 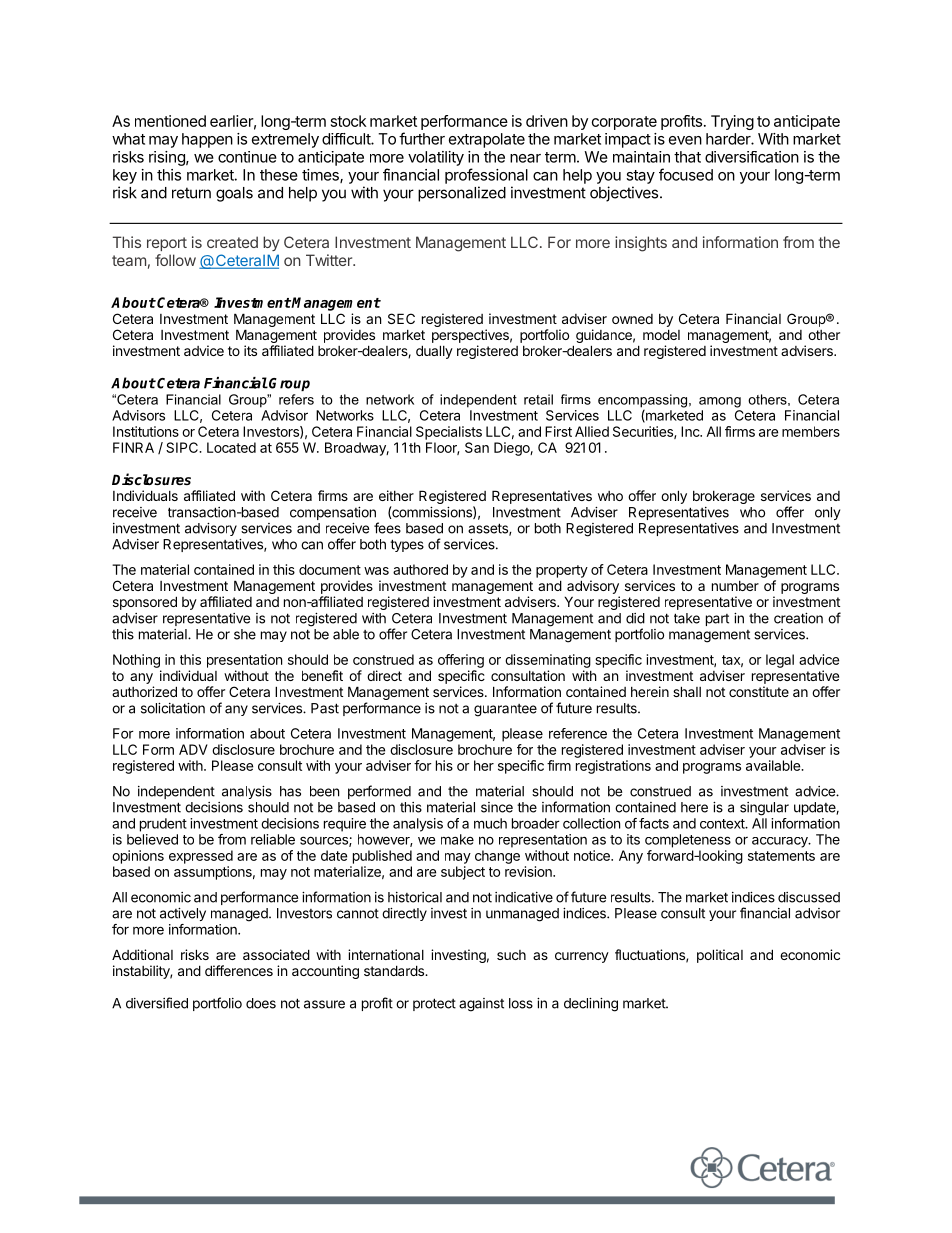 I want to click on much, so click(x=490, y=823).
